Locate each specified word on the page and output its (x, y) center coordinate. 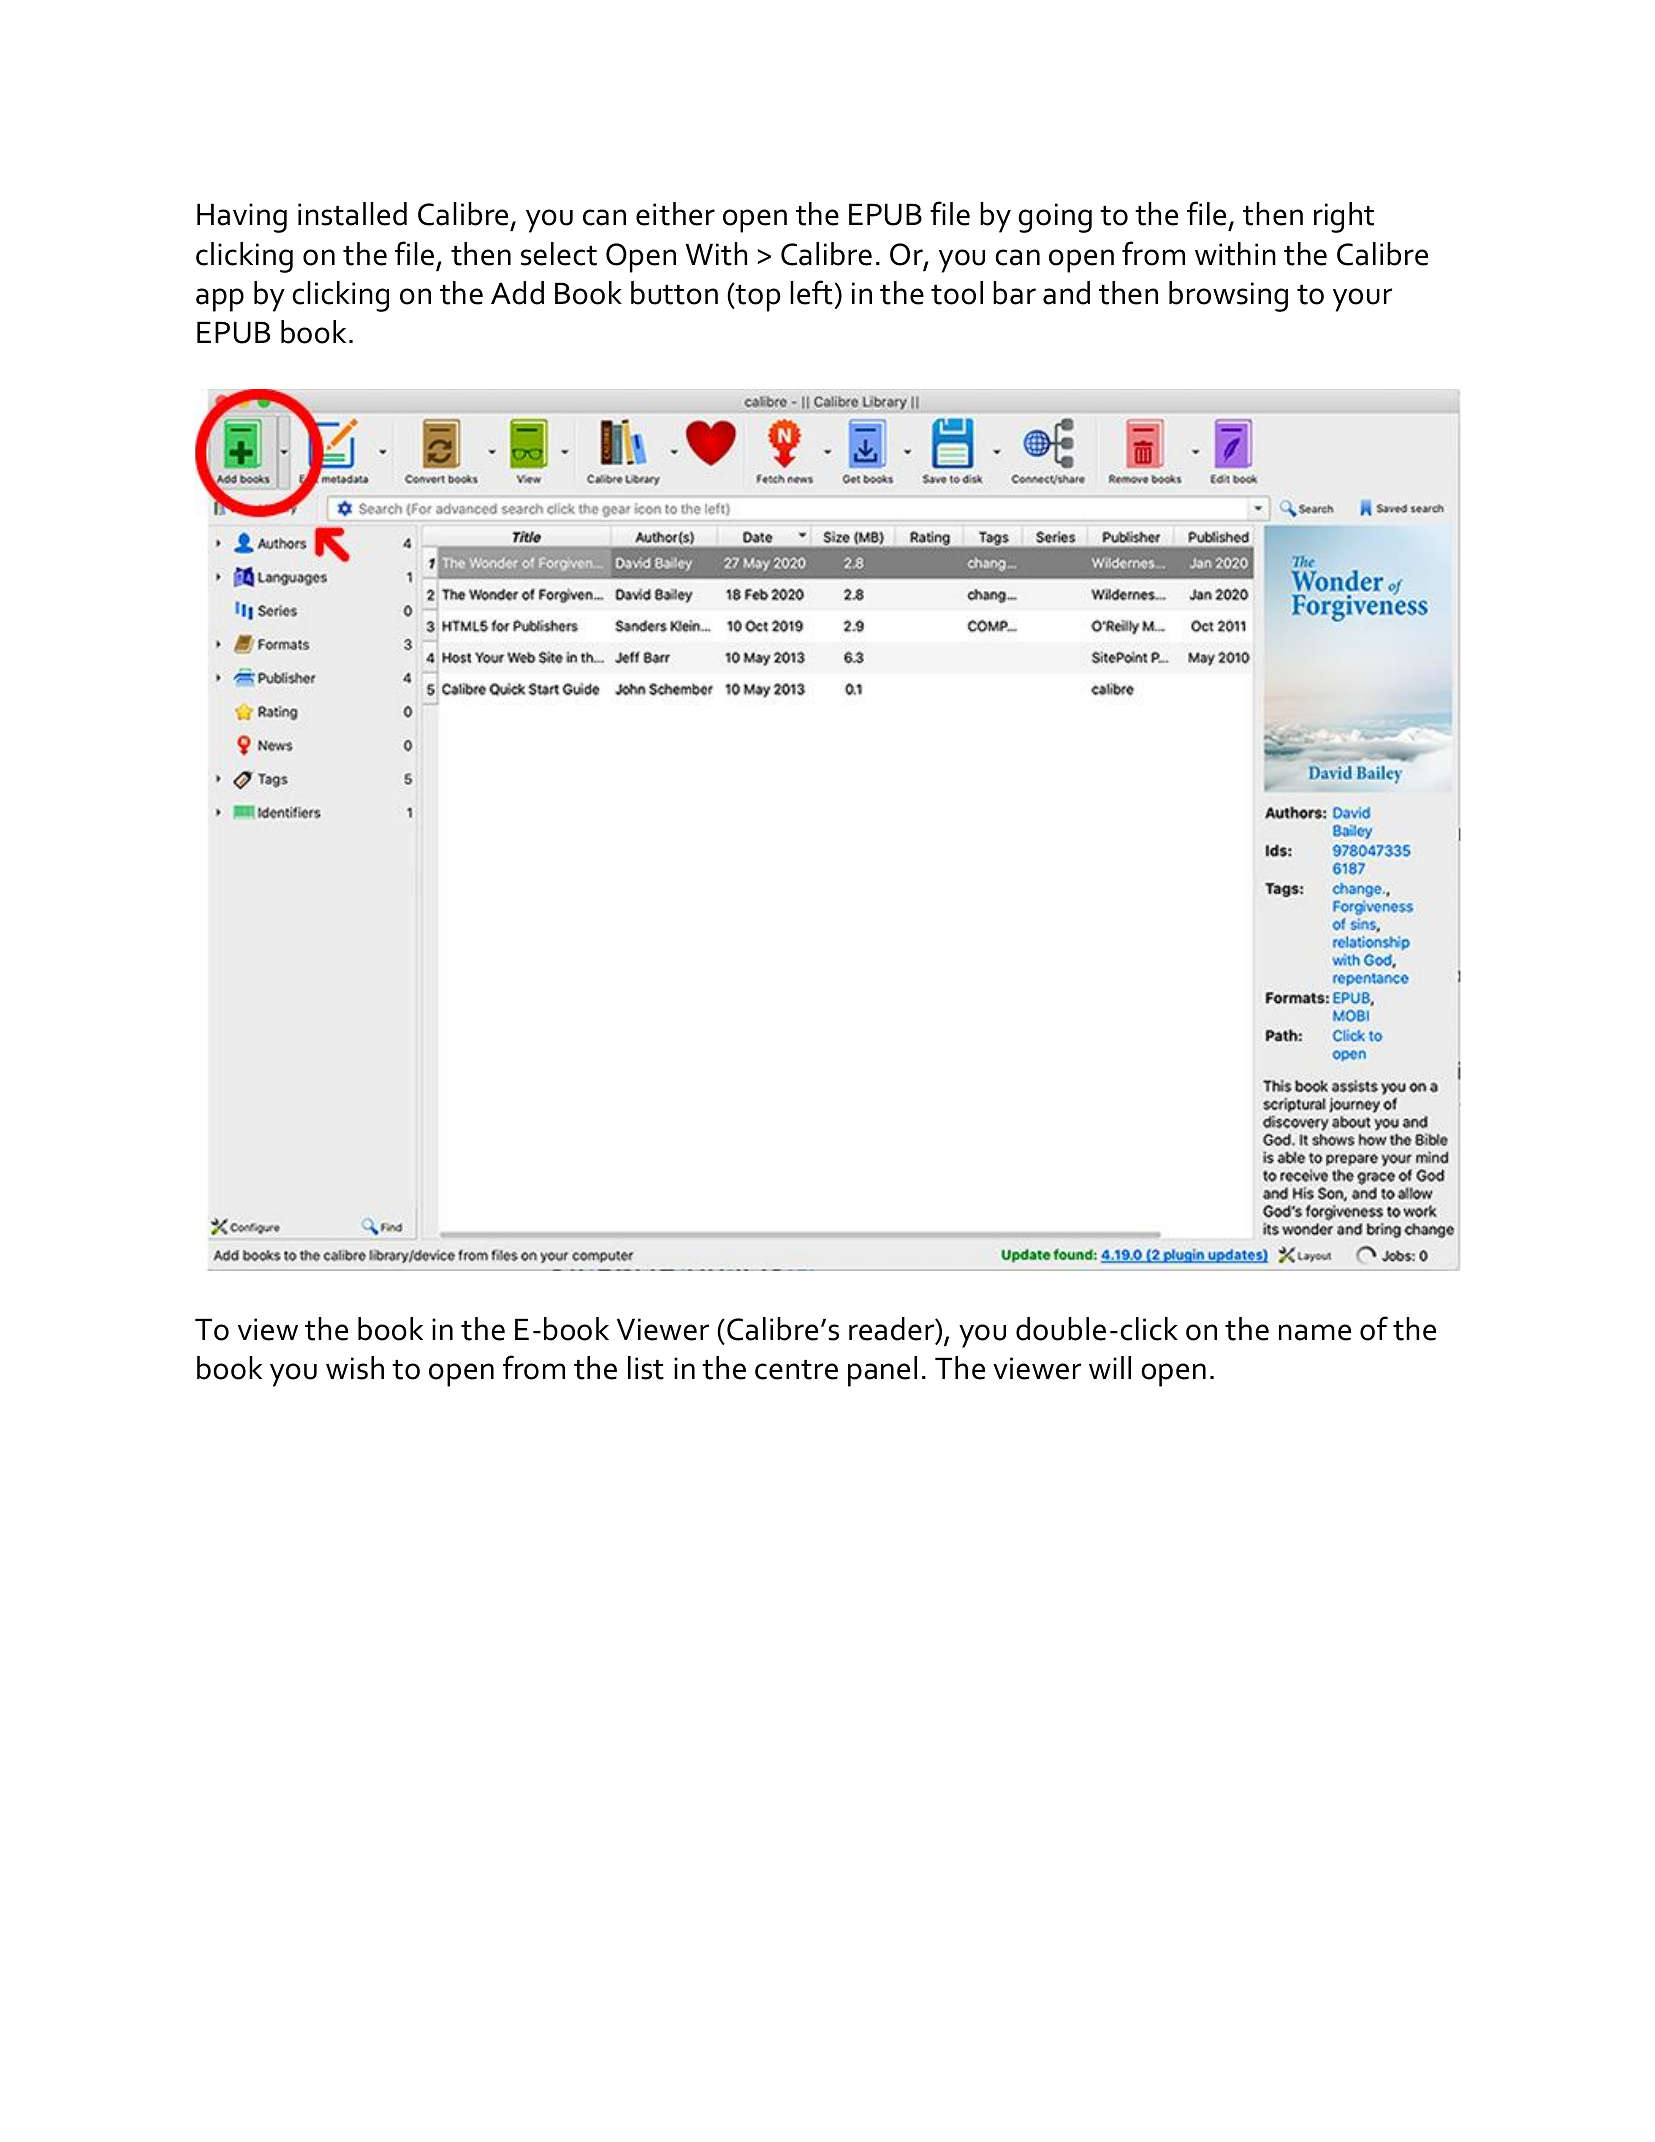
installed (352, 214)
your (1362, 300)
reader (892, 1329)
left (811, 292)
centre (796, 1370)
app (220, 300)
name (1315, 1332)
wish (355, 1368)
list (646, 1368)
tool (957, 293)
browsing (1228, 296)
